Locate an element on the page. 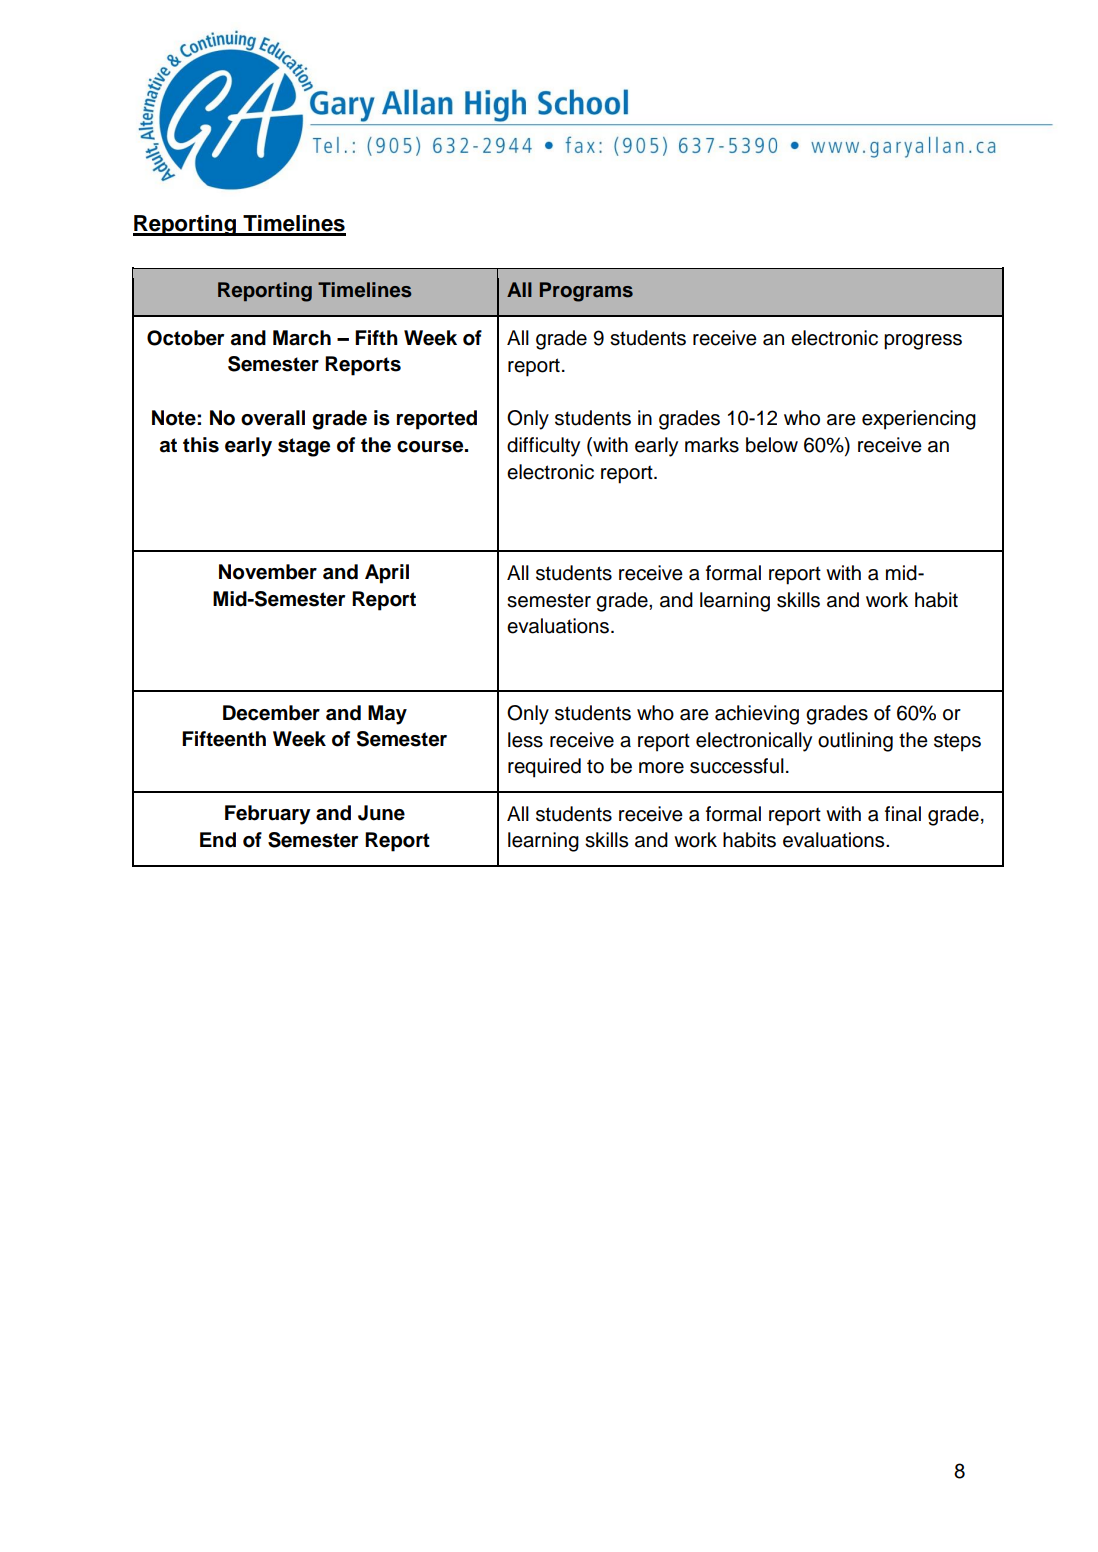 The width and height of the document is (1098, 1552). Programs is located at coordinates (586, 292).
